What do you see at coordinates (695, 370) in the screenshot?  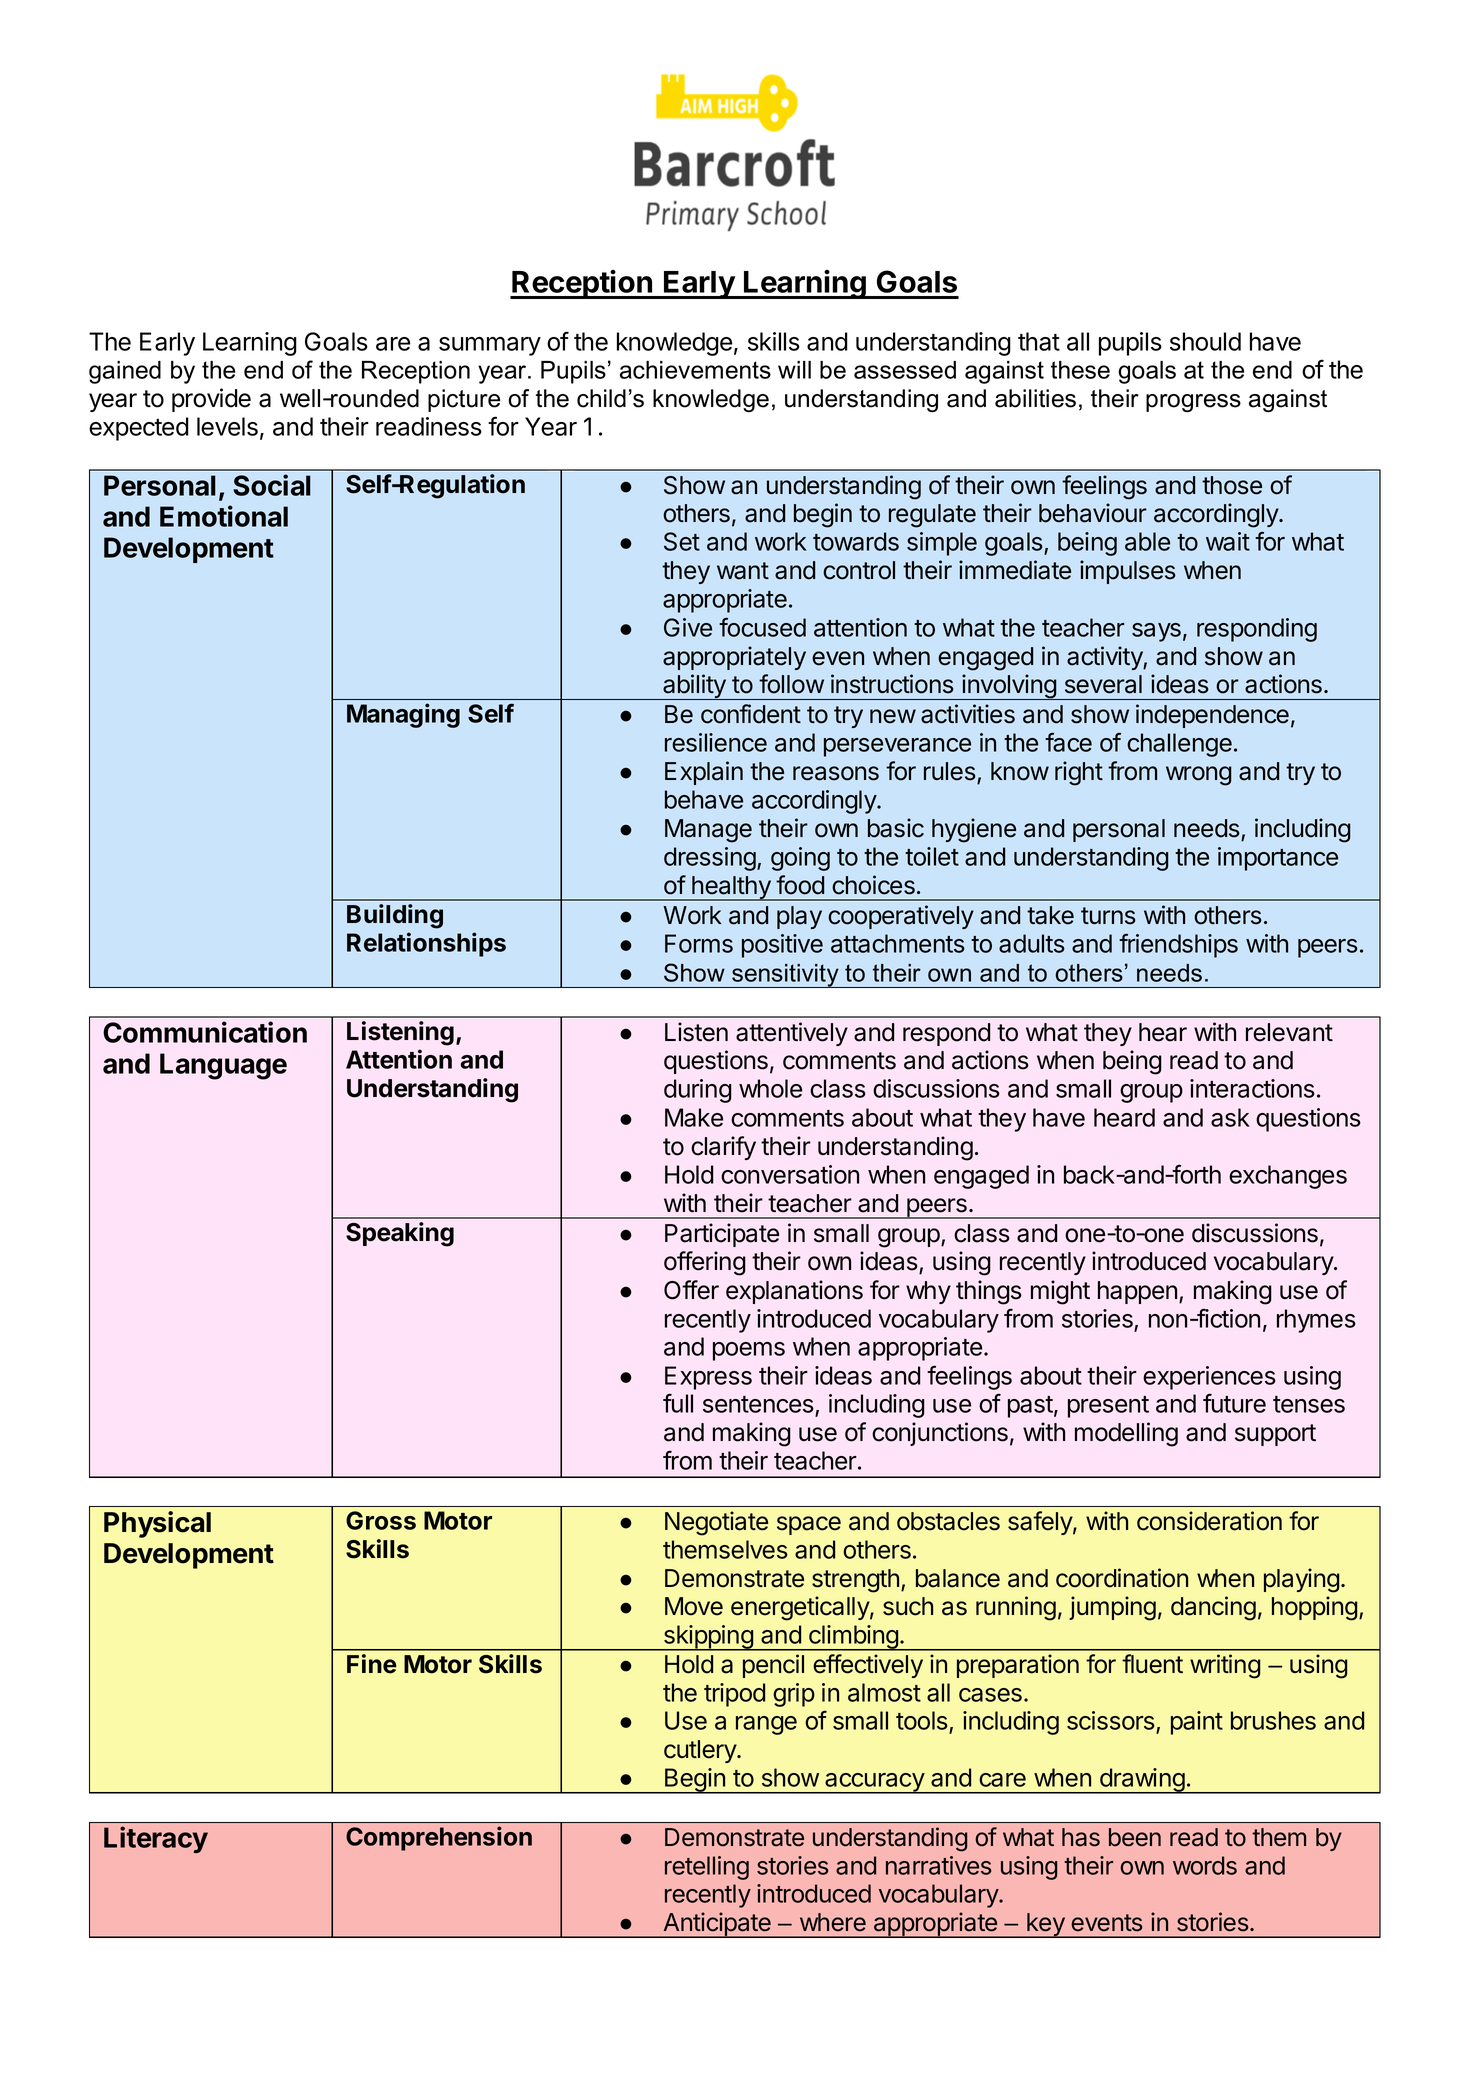 I see `achievements` at bounding box center [695, 370].
